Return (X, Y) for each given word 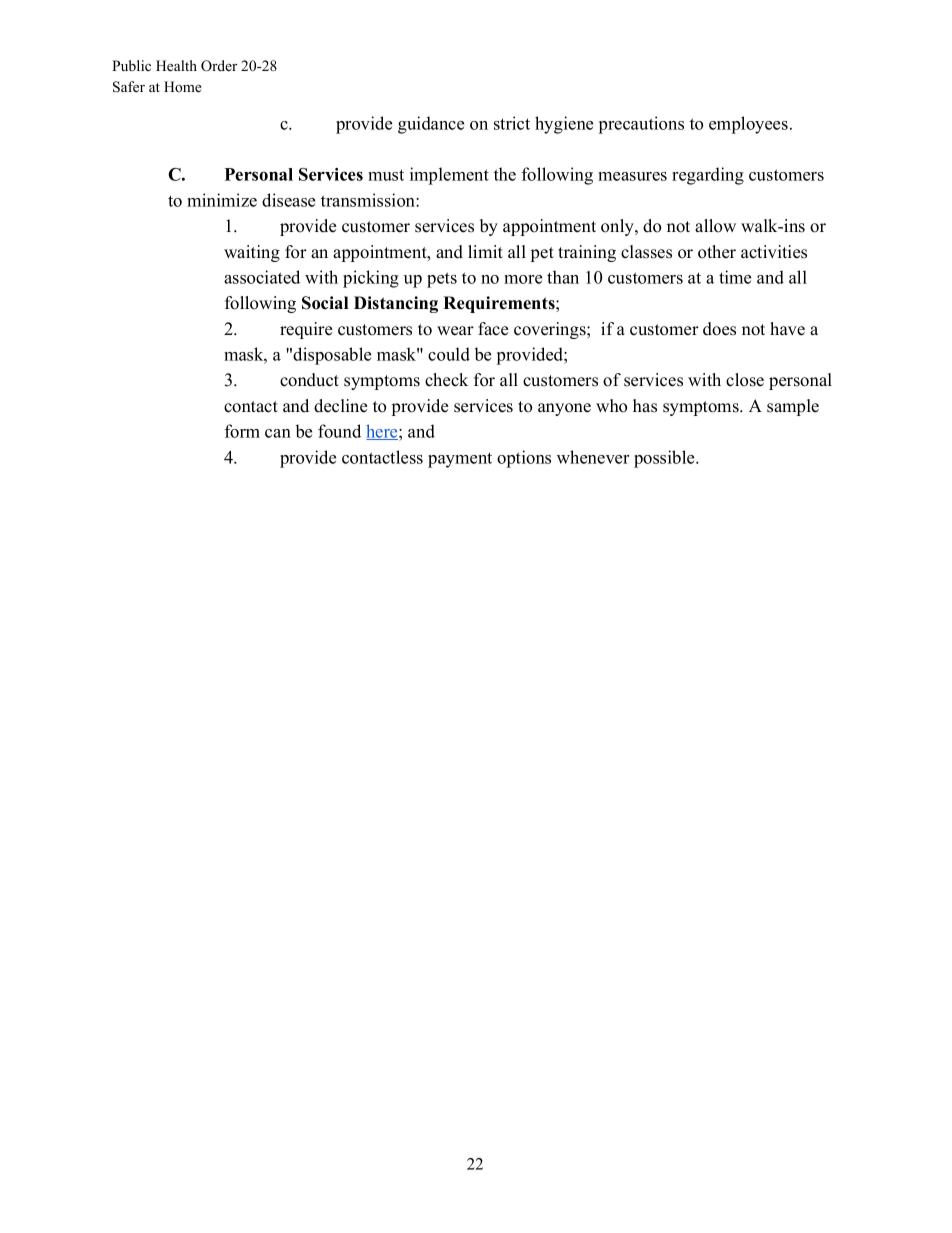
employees (748, 125)
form (242, 431)
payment (460, 460)
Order (219, 66)
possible (665, 459)
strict (512, 123)
